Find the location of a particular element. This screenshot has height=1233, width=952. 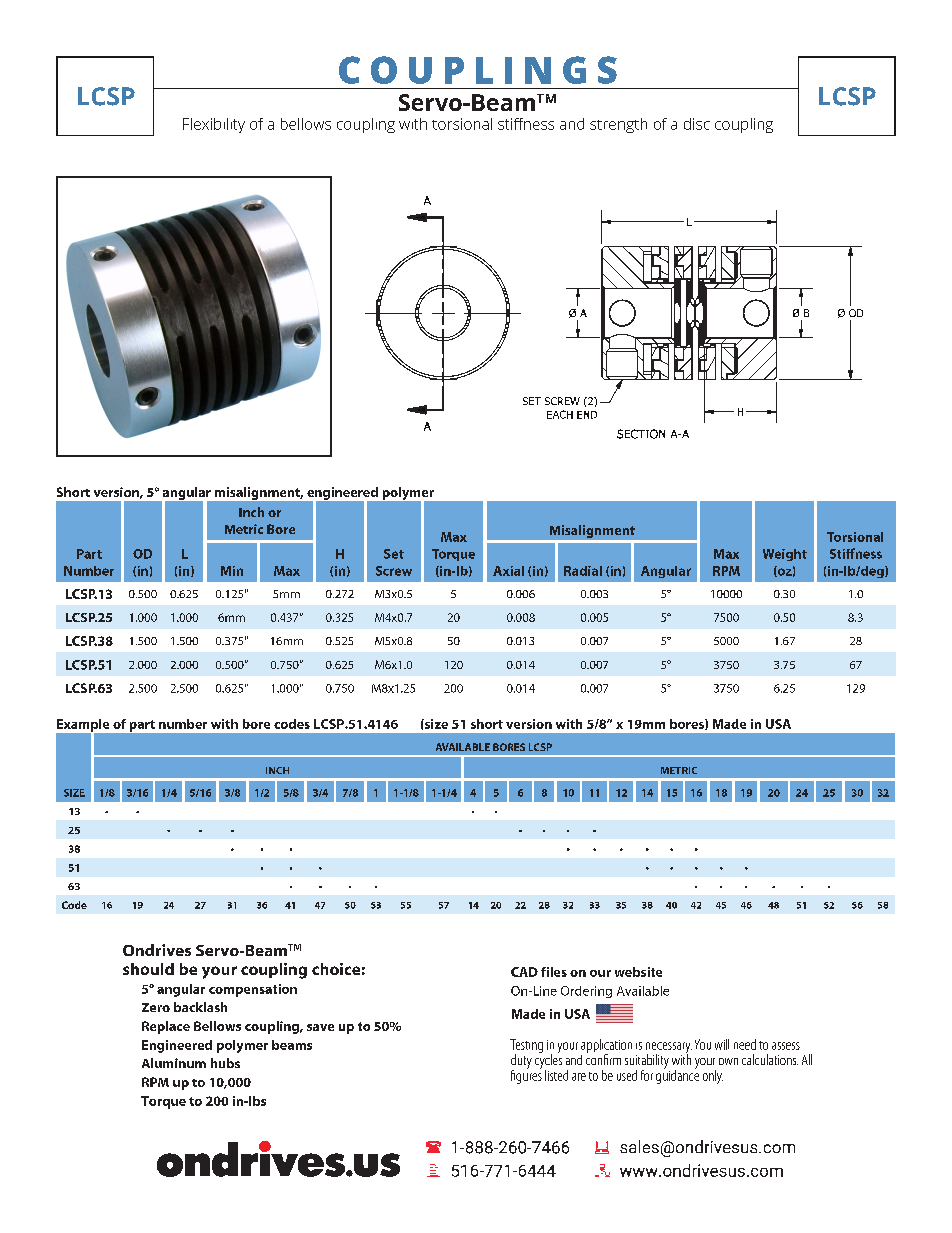

will is located at coordinates (722, 1044).
